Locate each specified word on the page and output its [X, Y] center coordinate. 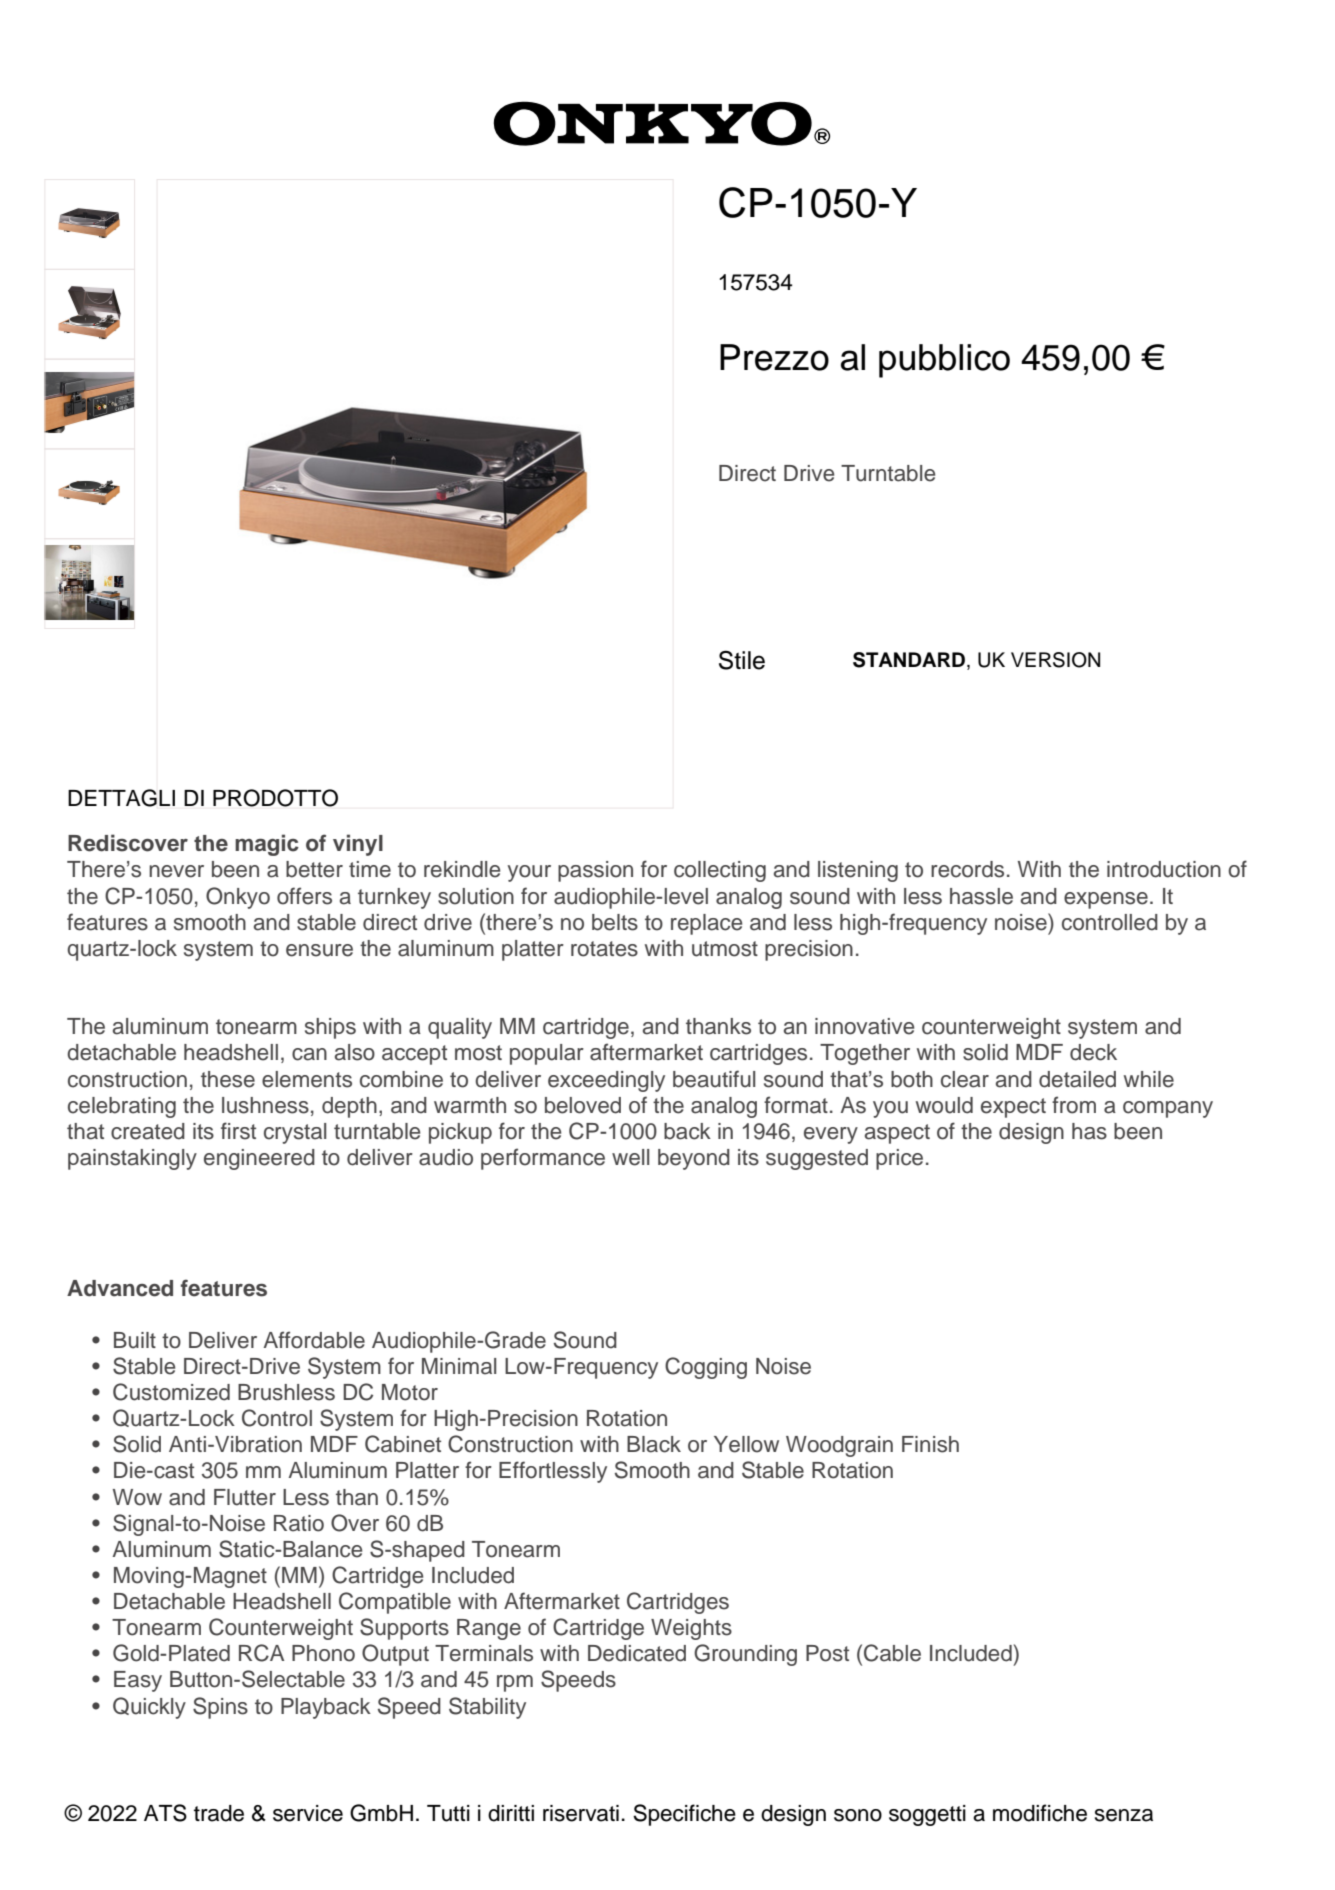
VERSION [1055, 660]
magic [267, 845]
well [630, 1157]
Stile [742, 660]
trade [219, 1813]
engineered [259, 1159]
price [899, 1159]
